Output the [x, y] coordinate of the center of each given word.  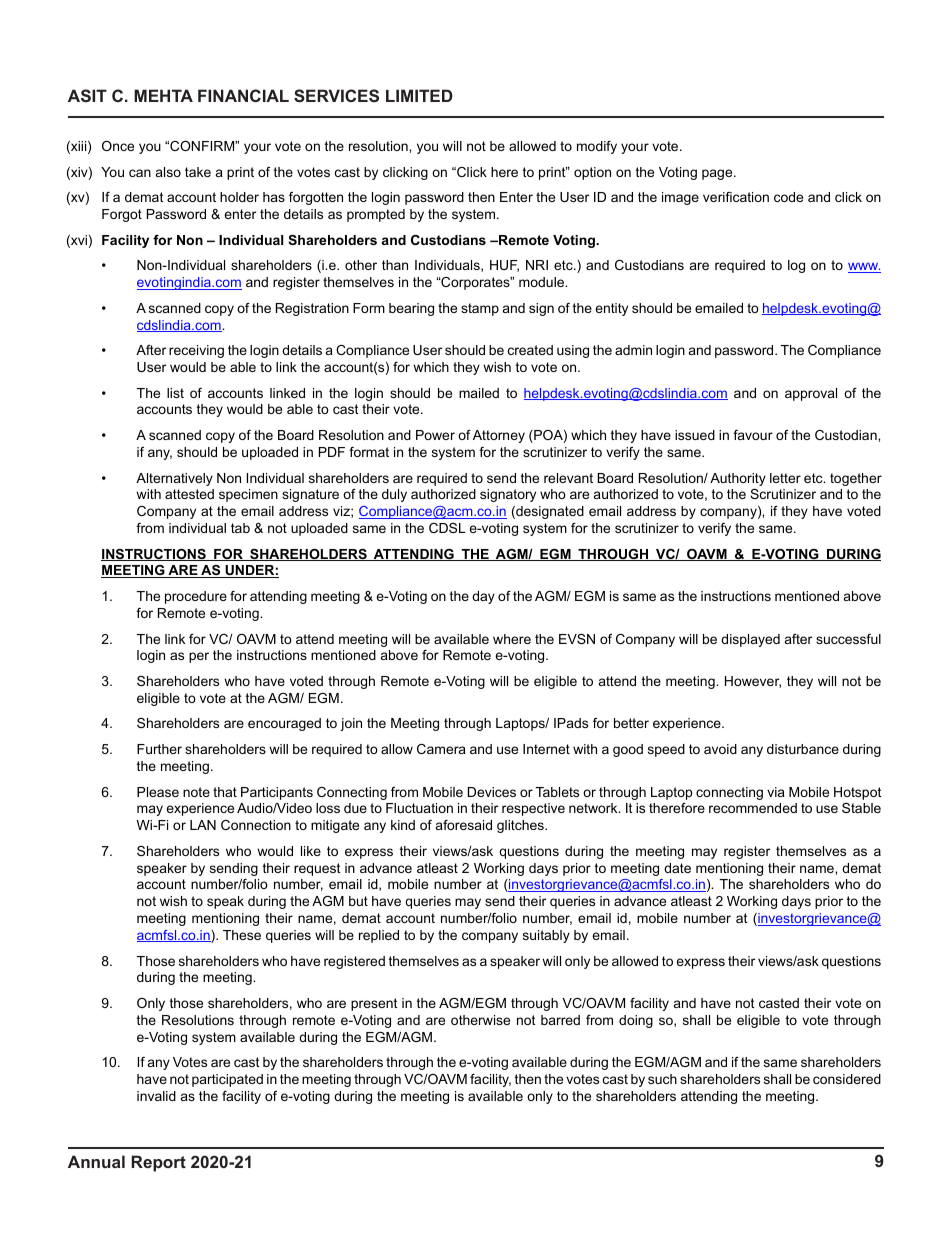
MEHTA [163, 95]
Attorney [499, 436]
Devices [492, 792]
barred [560, 1020]
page [718, 174]
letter [785, 478]
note [196, 792]
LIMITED [419, 95]
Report [158, 1163]
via [776, 792]
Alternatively [174, 479]
